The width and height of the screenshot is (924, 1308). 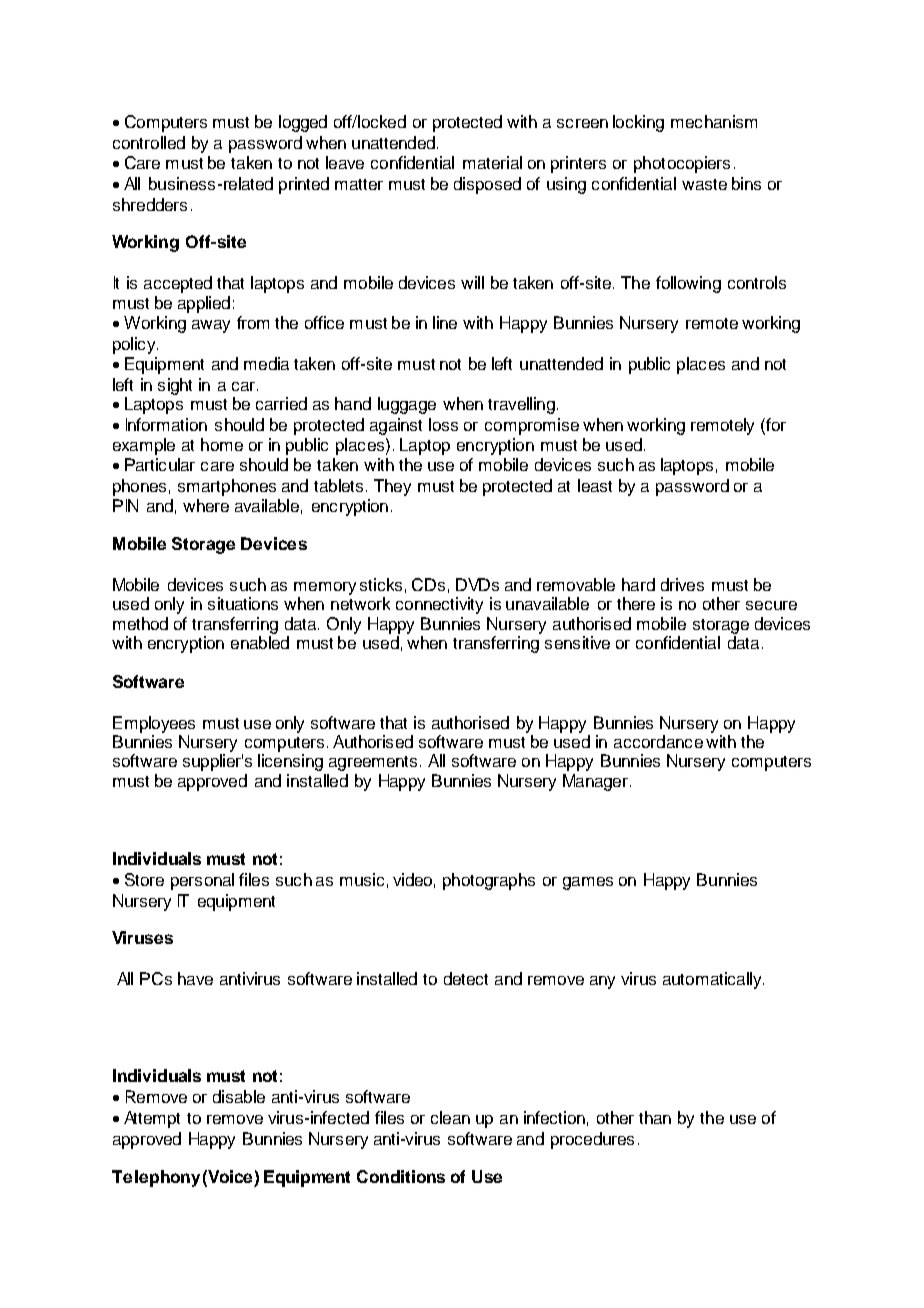 I want to click on enabled, so click(x=260, y=642).
